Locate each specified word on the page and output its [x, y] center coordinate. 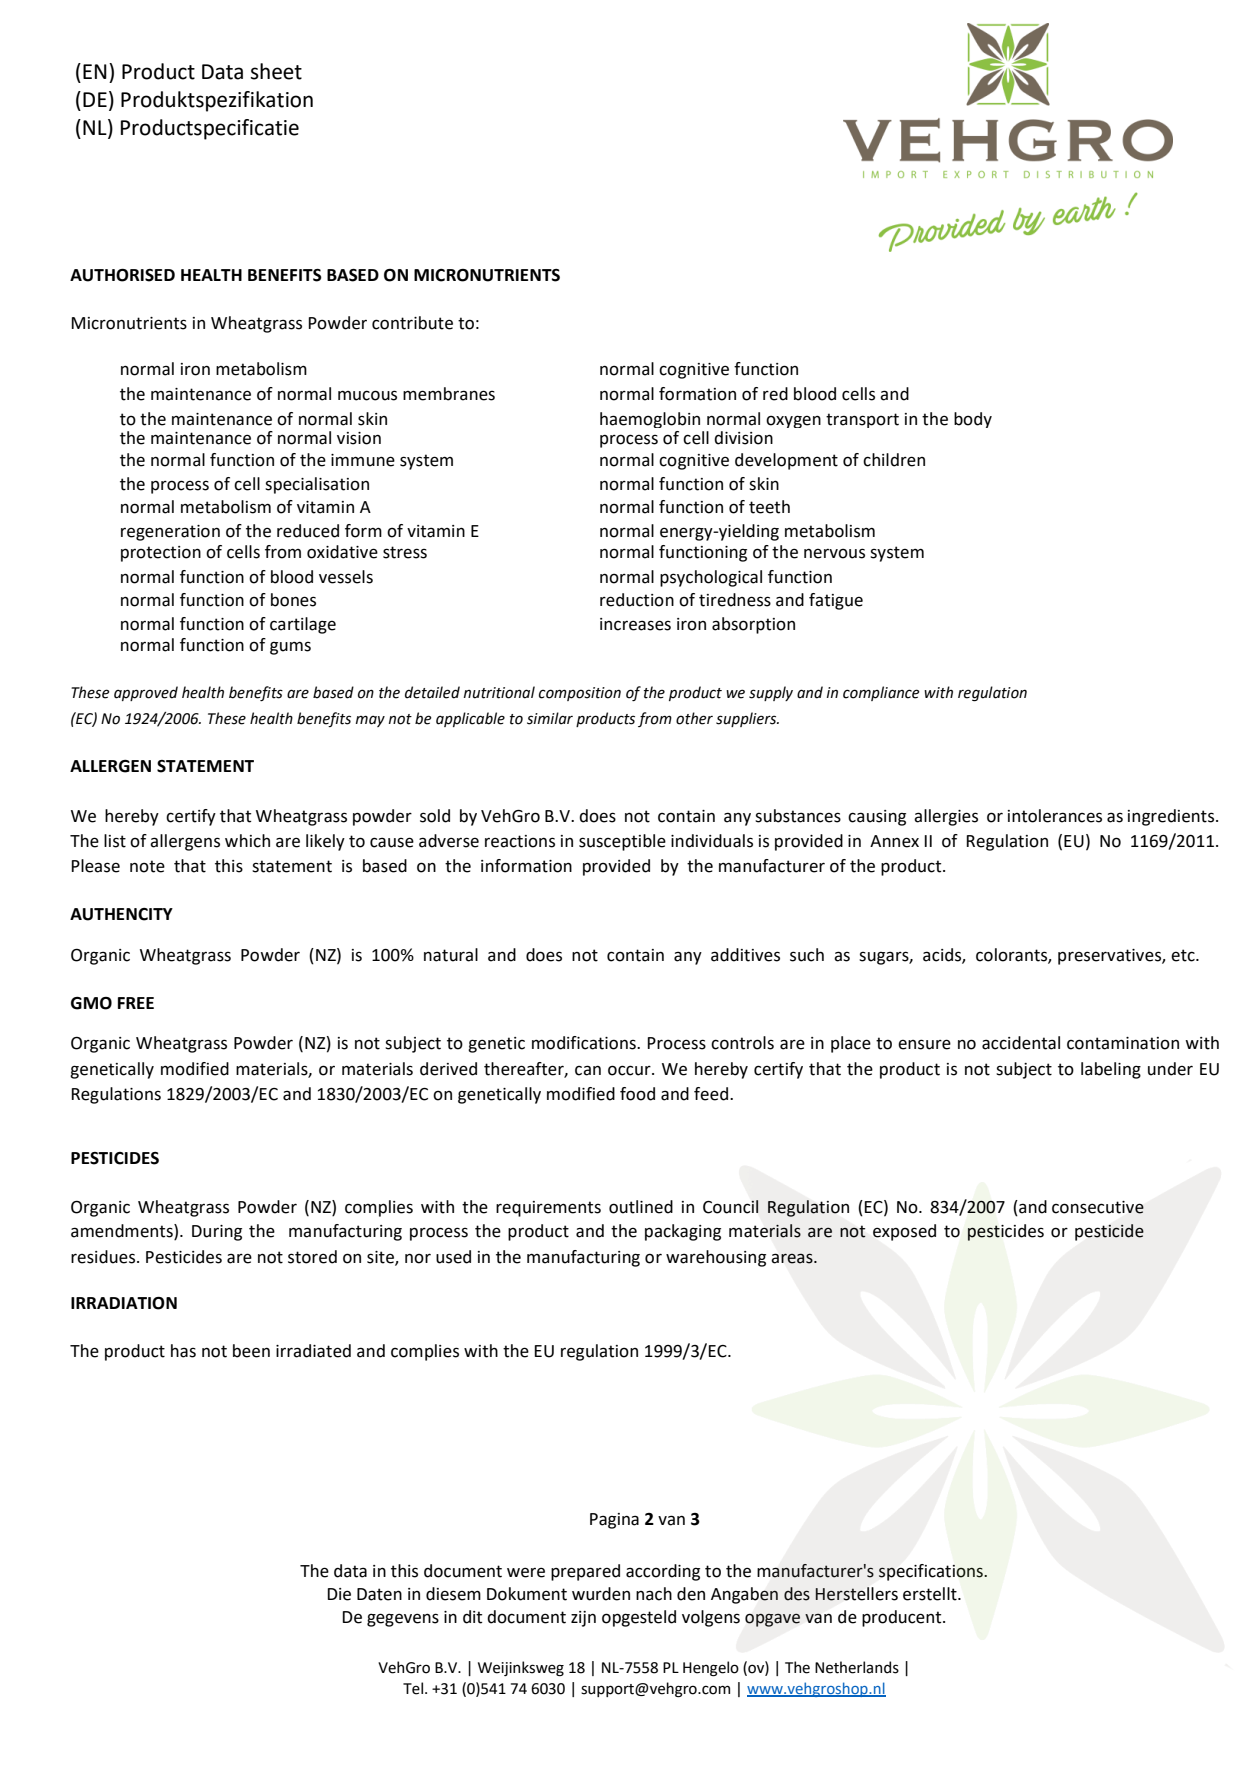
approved [146, 693]
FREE [136, 1003]
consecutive [1098, 1207]
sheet [276, 71]
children [894, 460]
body [973, 420]
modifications [585, 1043]
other [694, 718]
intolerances [1055, 816]
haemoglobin [650, 420]
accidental [1021, 1043]
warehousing [716, 1258]
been [251, 1351]
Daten [379, 1594]
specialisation [317, 485]
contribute [412, 323]
